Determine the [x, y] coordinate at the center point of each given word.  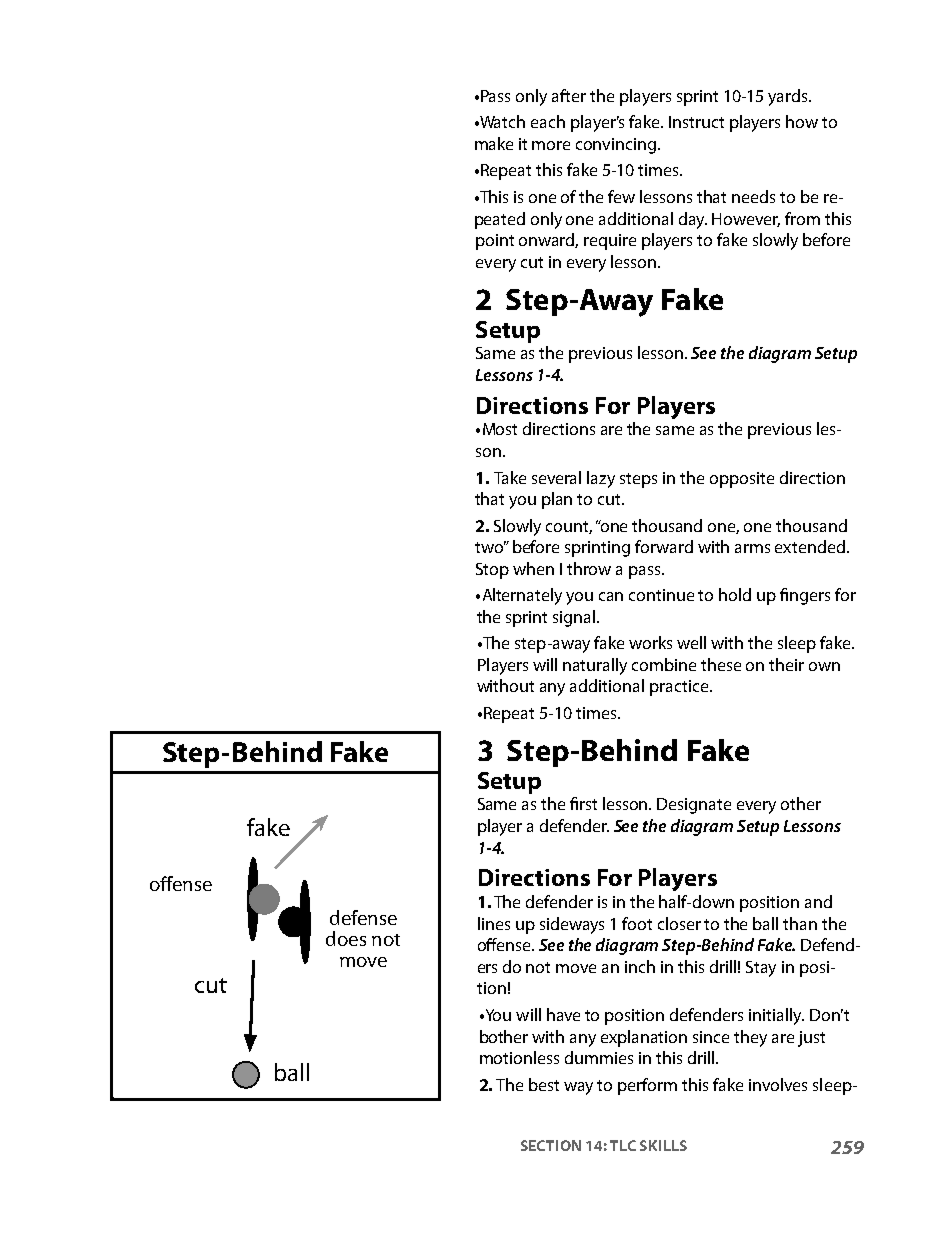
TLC [623, 1145]
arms [752, 548]
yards [789, 97]
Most [500, 429]
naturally [595, 666]
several [556, 477]
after [569, 95]
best [544, 1084]
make [494, 143]
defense [363, 917]
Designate [694, 806]
